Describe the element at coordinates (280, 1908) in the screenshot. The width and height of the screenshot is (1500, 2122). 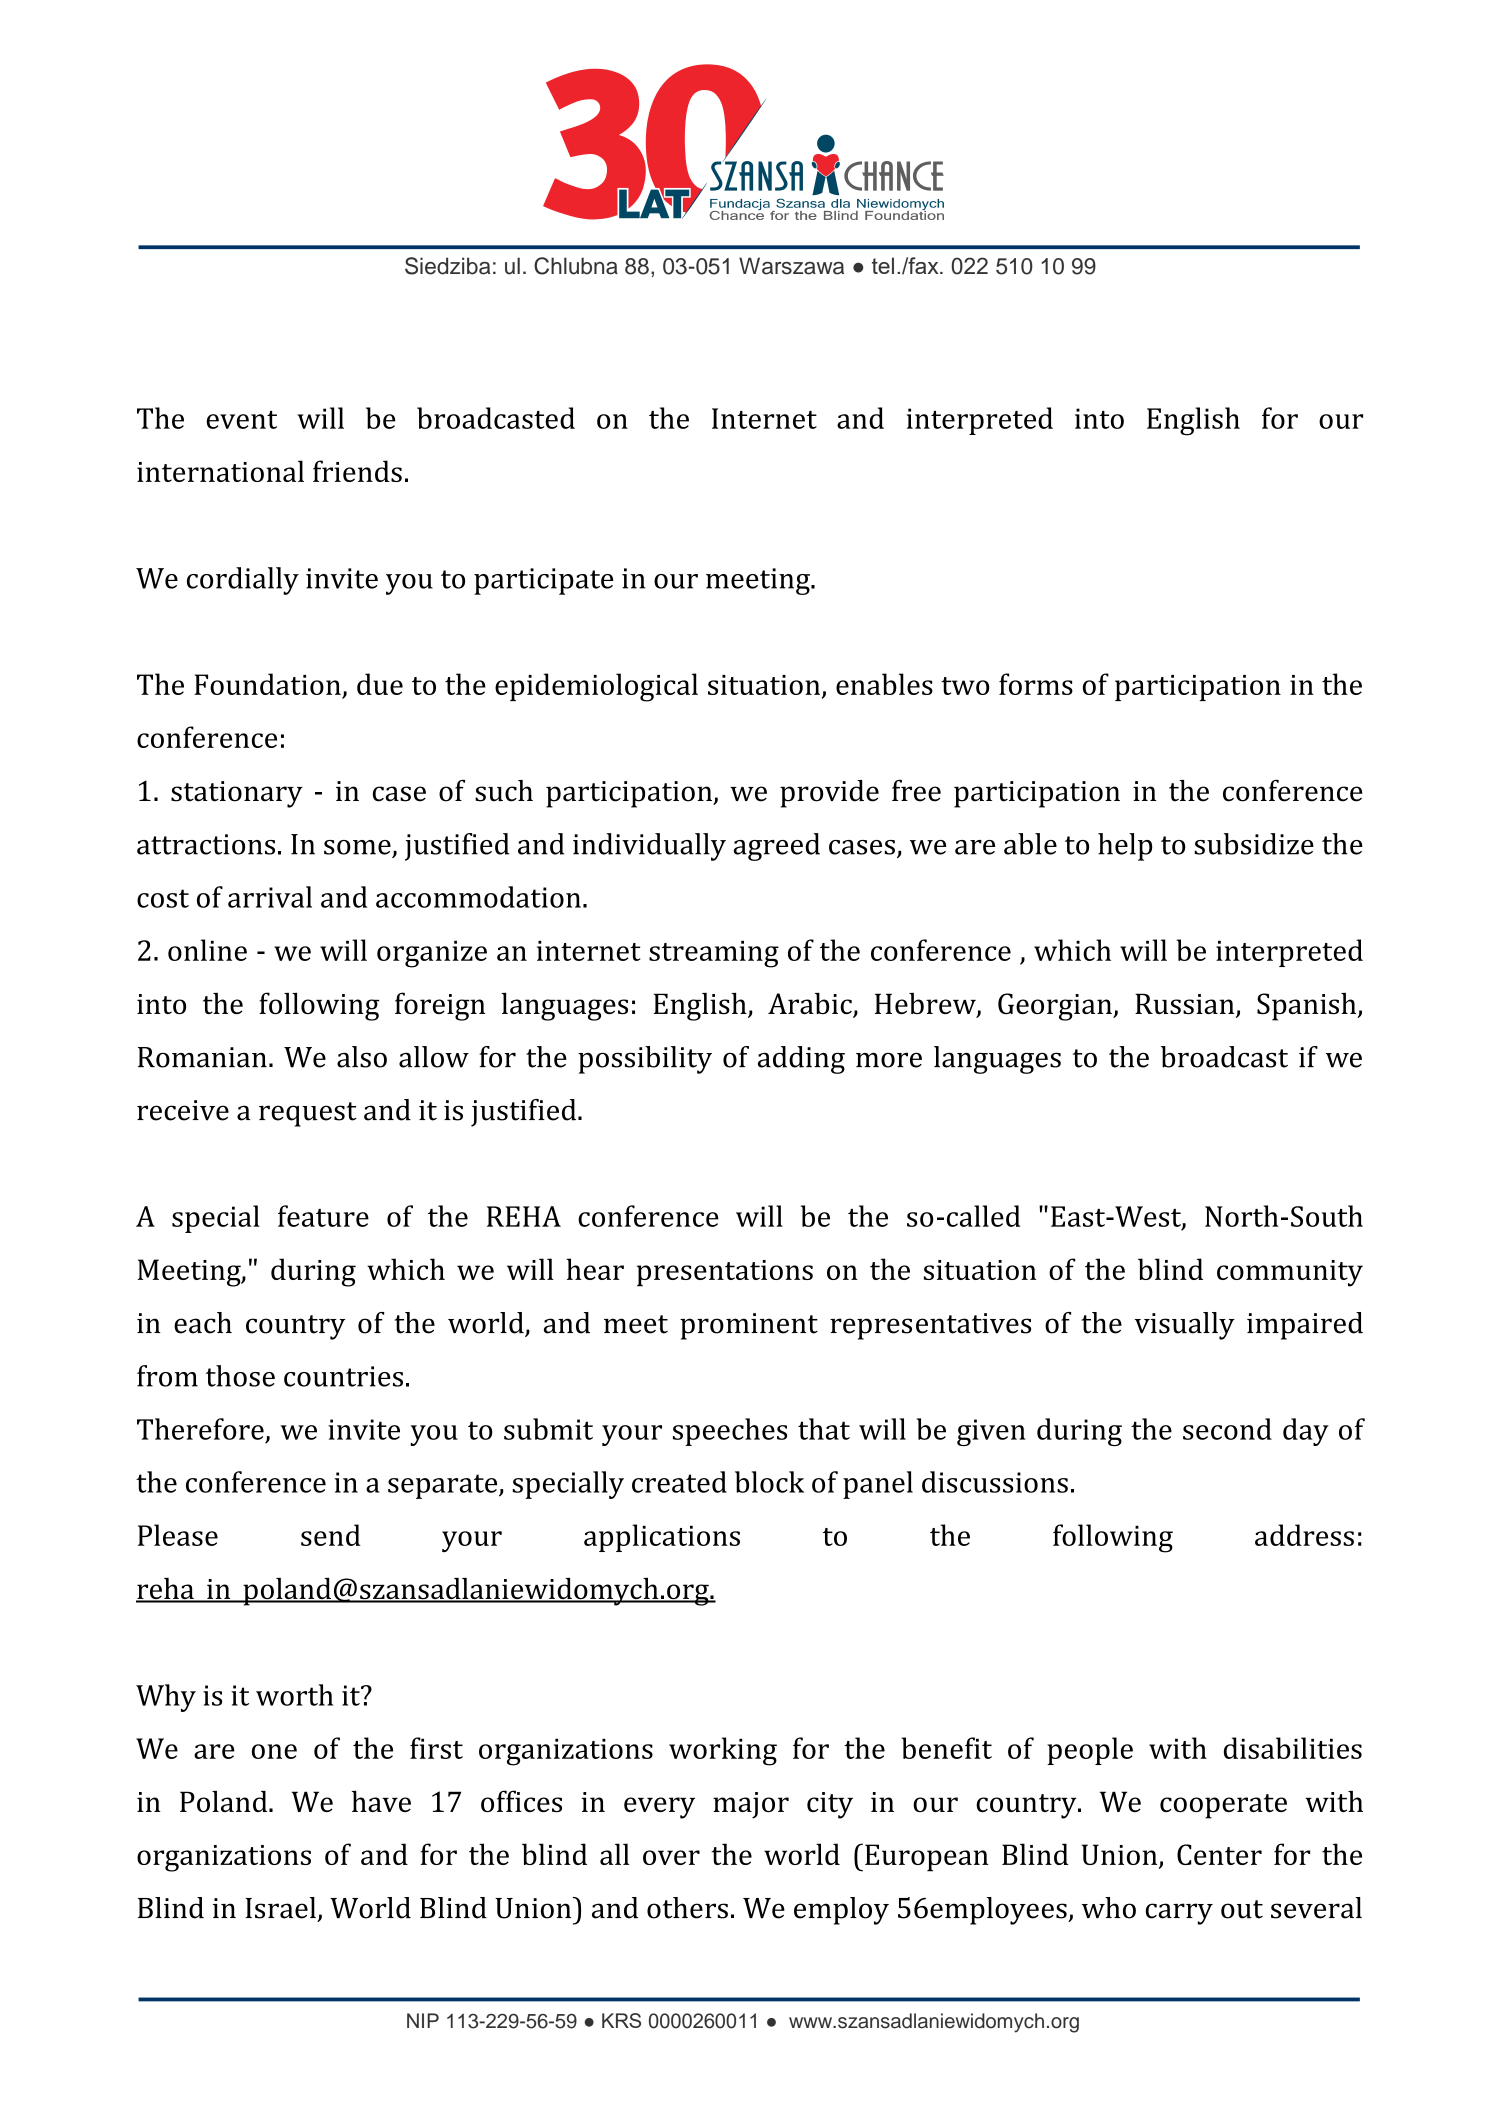
I see `Israel` at that location.
